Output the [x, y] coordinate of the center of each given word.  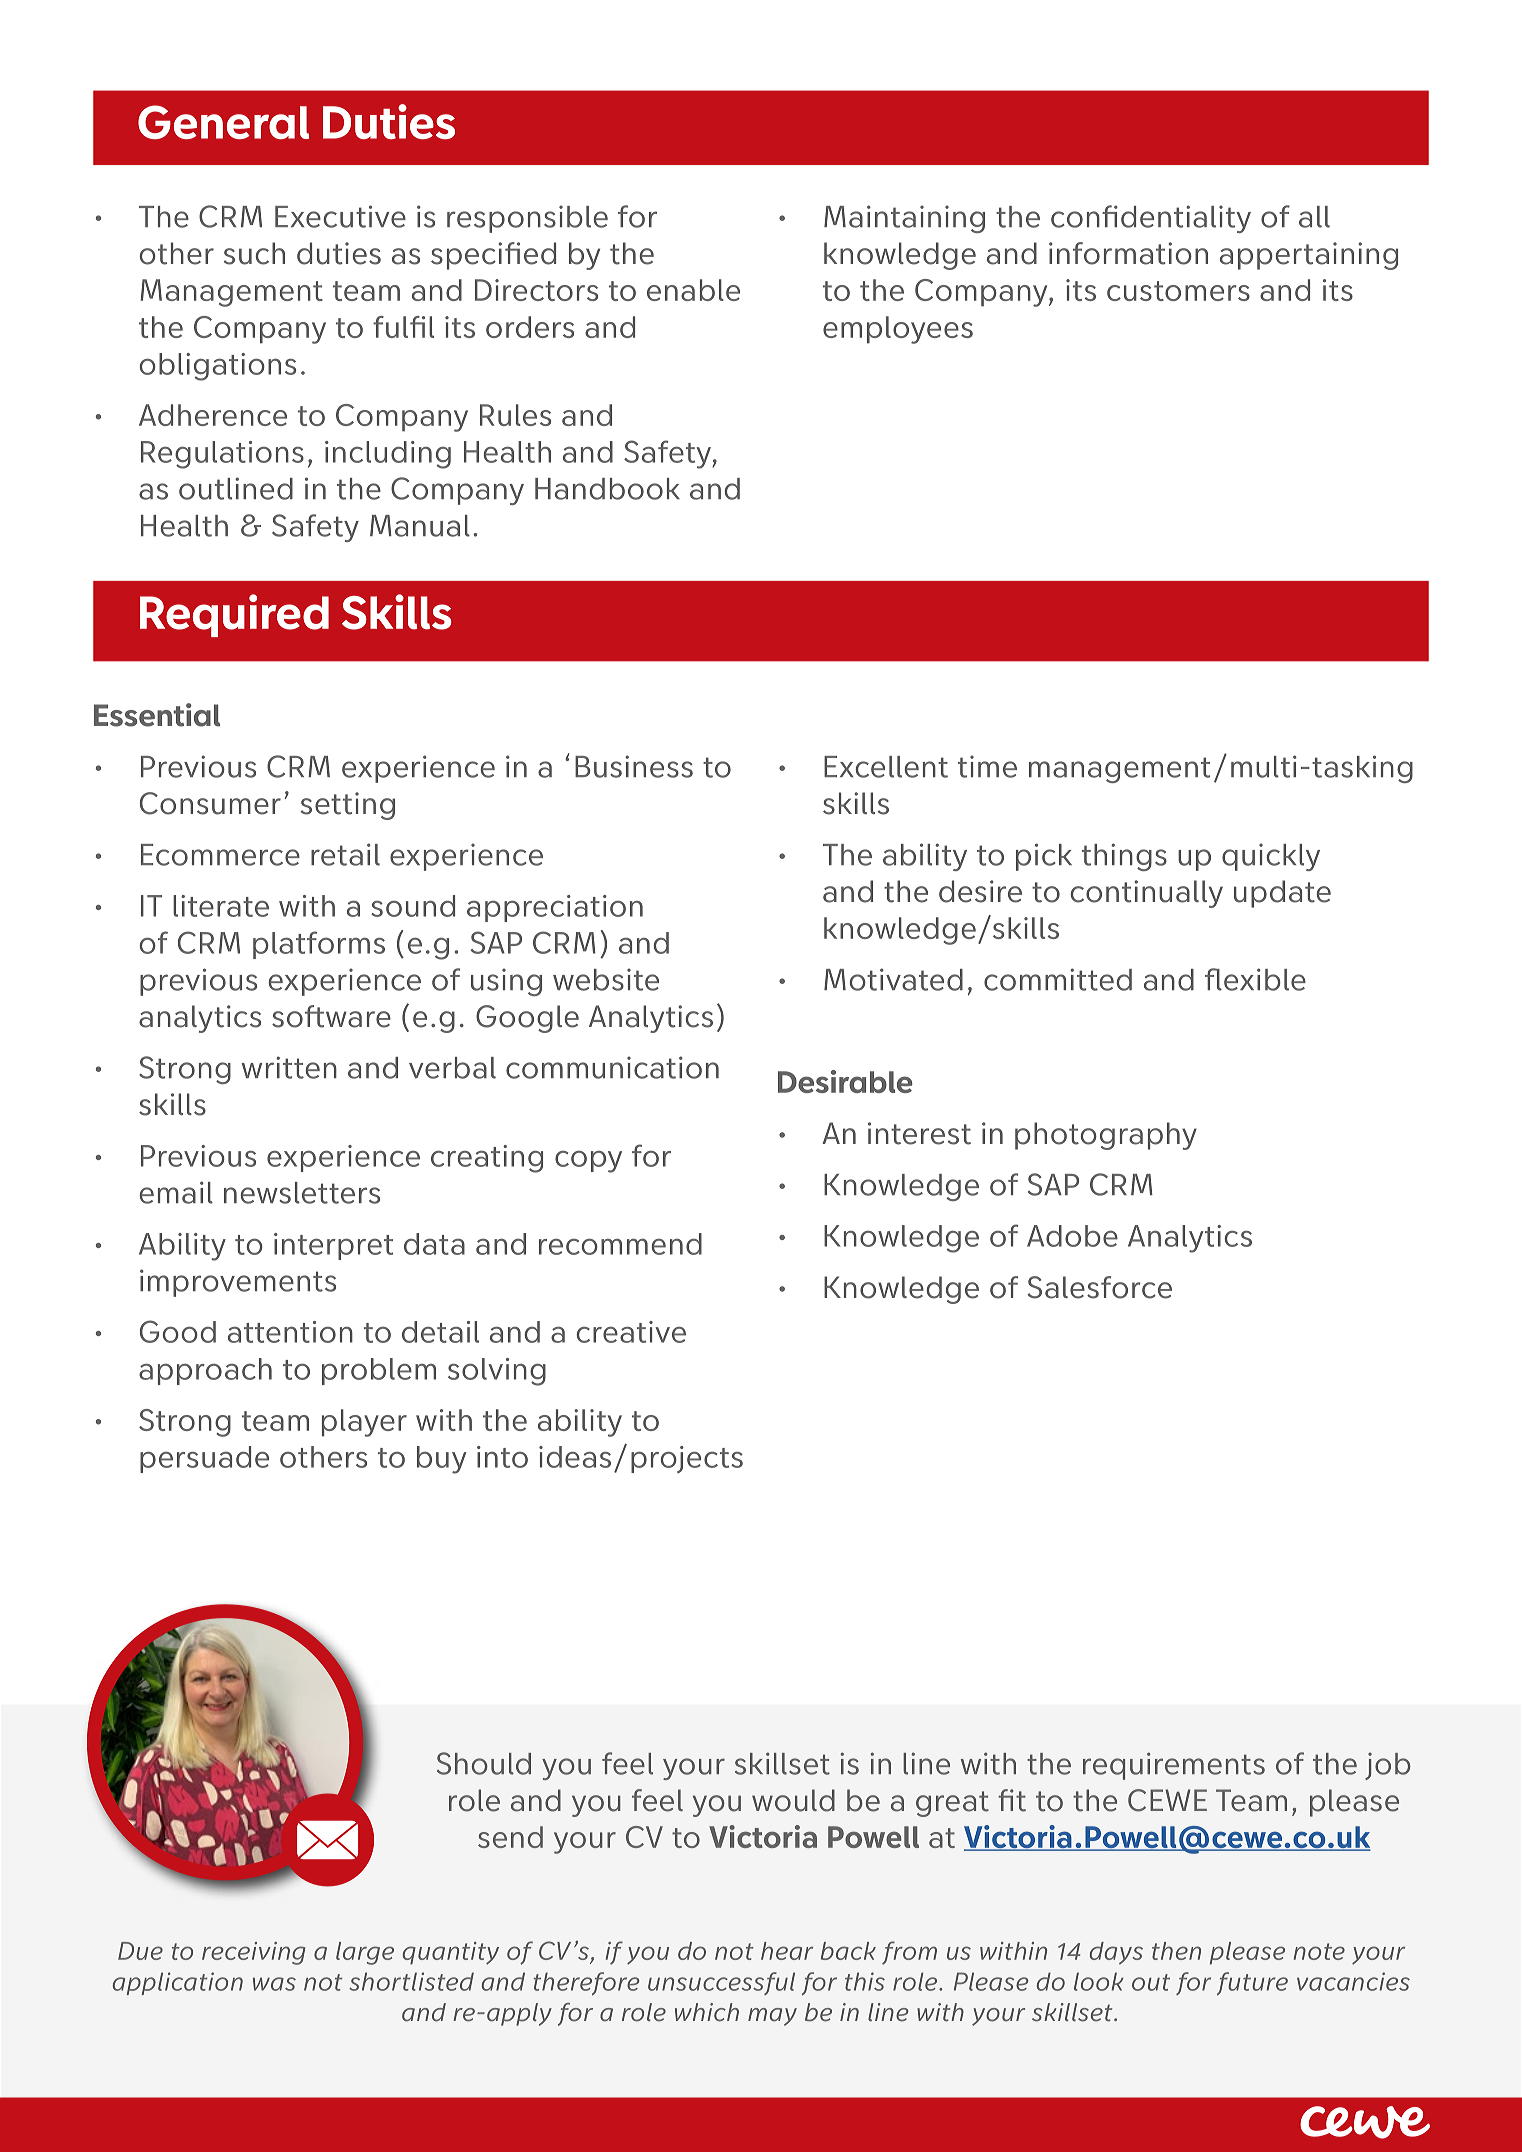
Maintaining [904, 219]
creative [631, 1332]
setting [348, 806]
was [274, 1984]
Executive [340, 216]
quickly [1271, 857]
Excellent [886, 767]
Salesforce [1099, 1287]
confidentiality [1151, 219]
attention [290, 1332]
